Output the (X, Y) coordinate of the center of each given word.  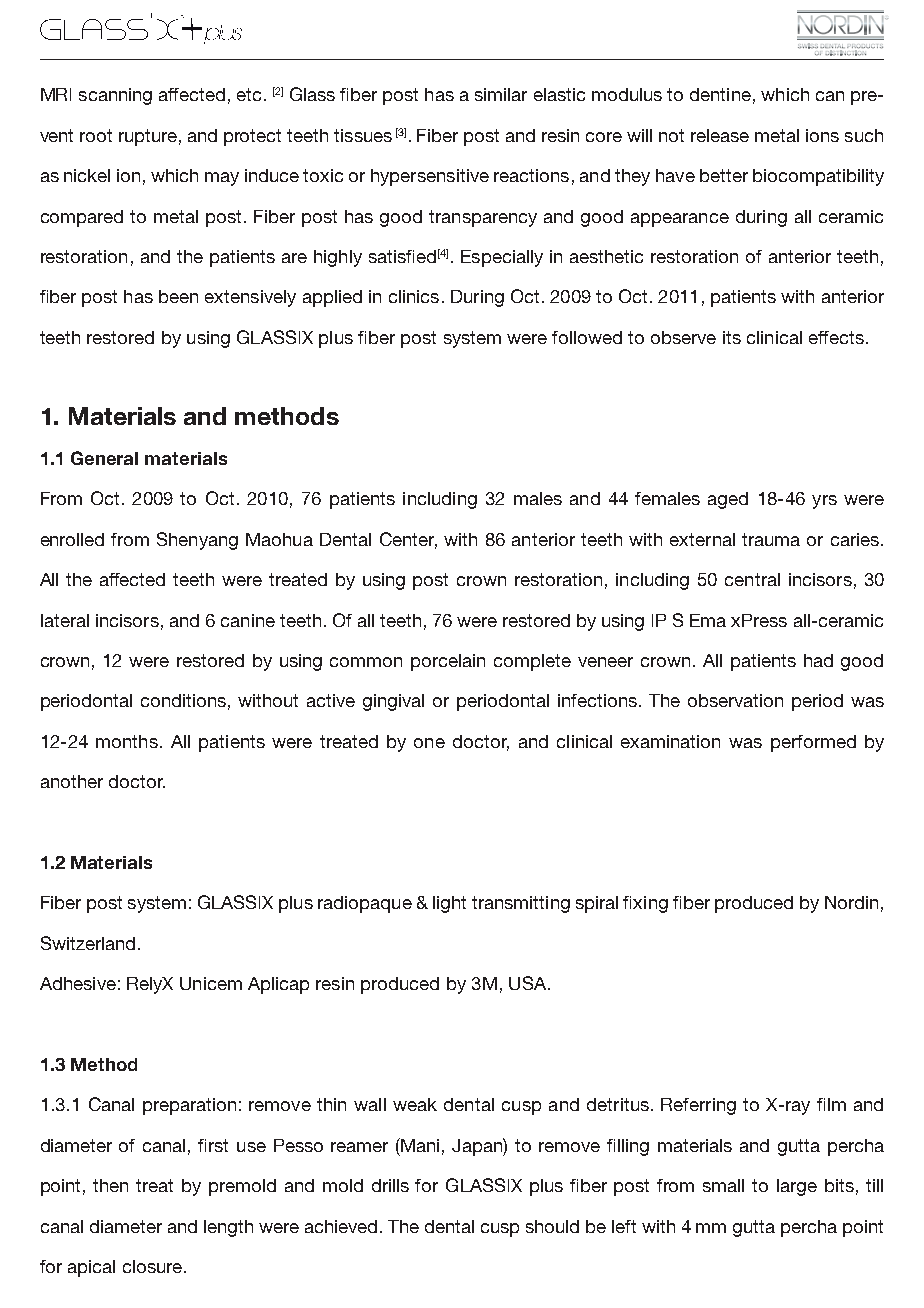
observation (735, 700)
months (127, 741)
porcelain (448, 662)
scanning (115, 96)
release (720, 135)
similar (501, 94)
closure (152, 1266)
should (552, 1226)
